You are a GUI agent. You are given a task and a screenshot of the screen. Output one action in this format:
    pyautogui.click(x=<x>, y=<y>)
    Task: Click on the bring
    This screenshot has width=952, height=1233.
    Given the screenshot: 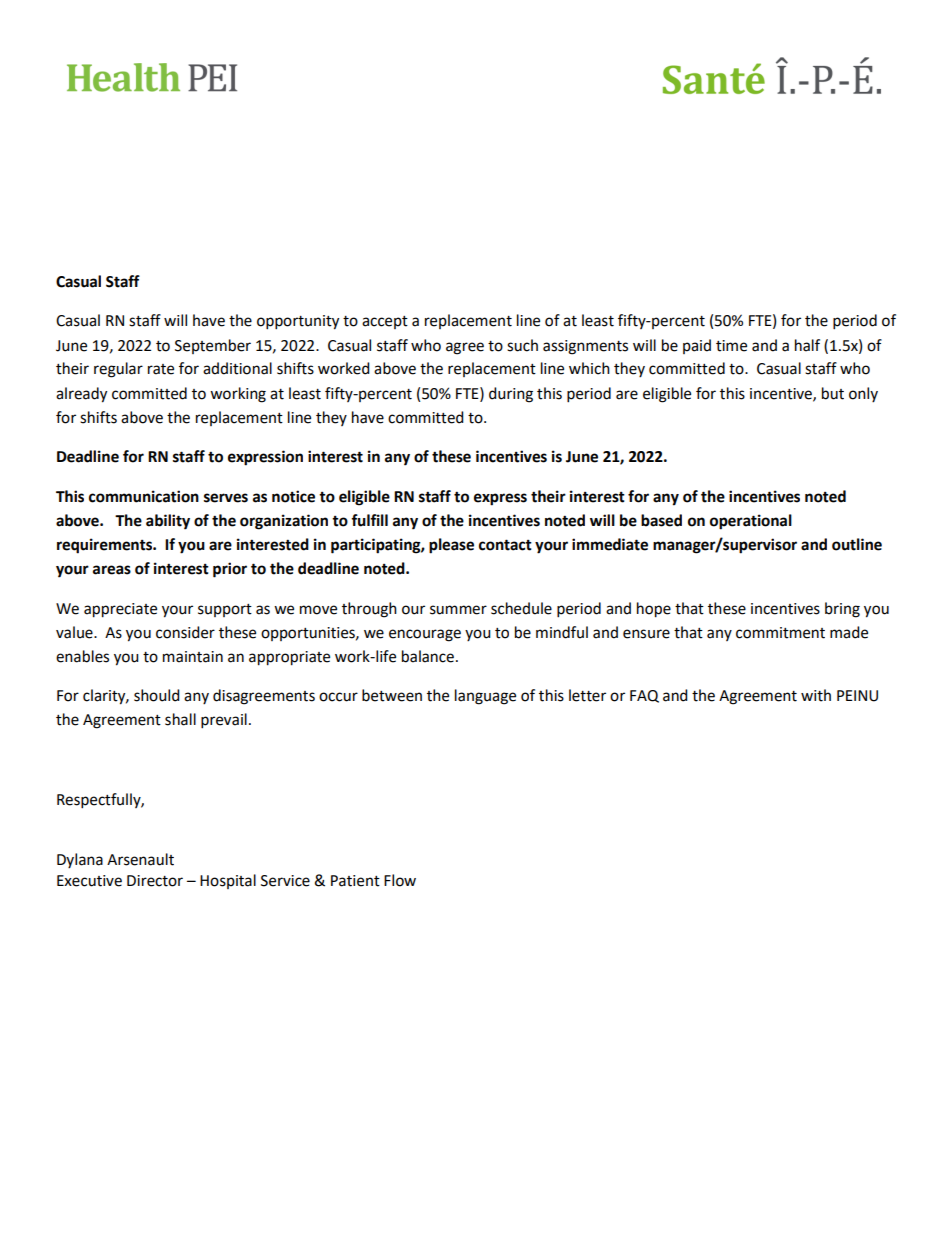 What is the action you would take?
    pyautogui.click(x=842, y=610)
